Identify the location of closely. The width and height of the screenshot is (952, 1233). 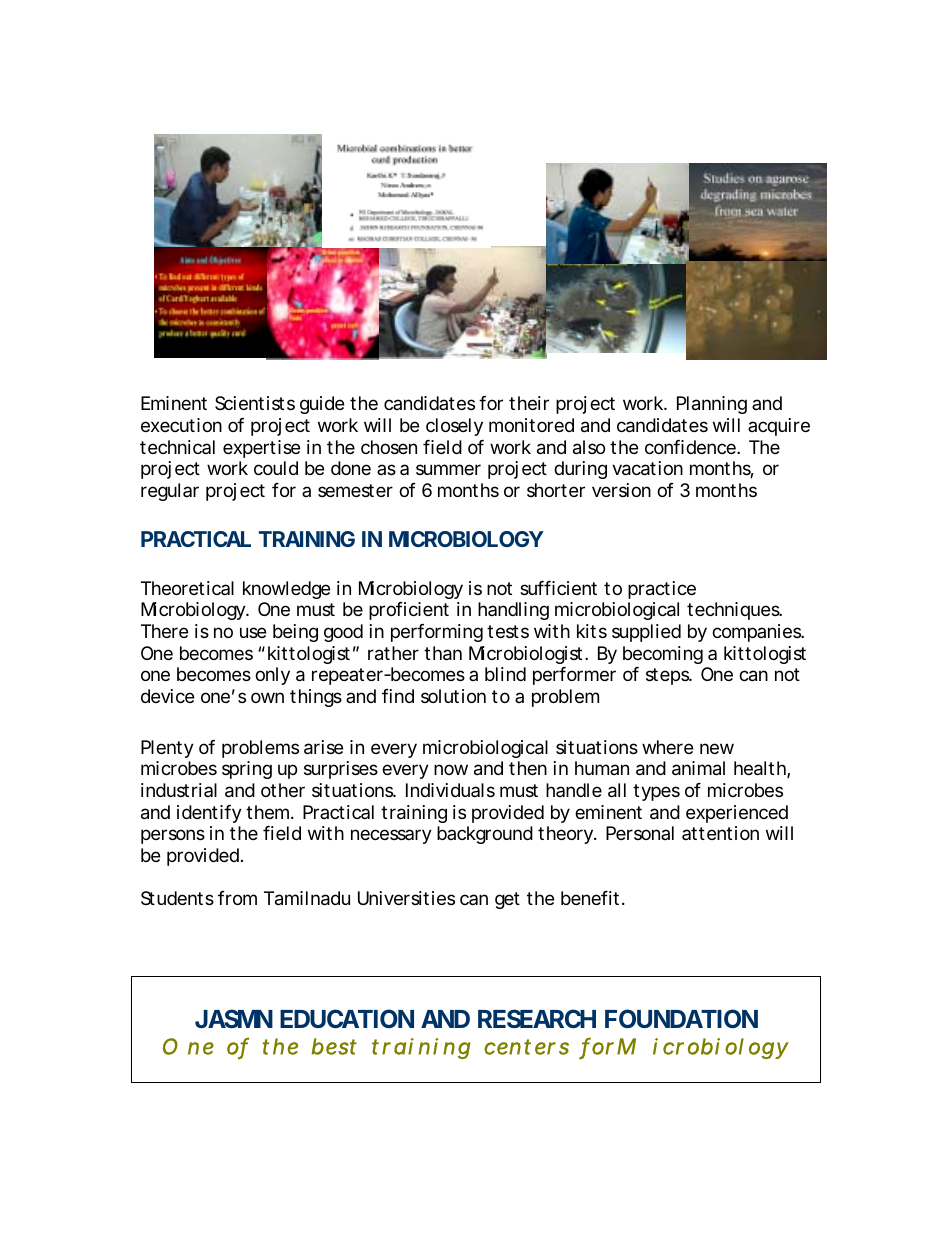
(454, 427).
